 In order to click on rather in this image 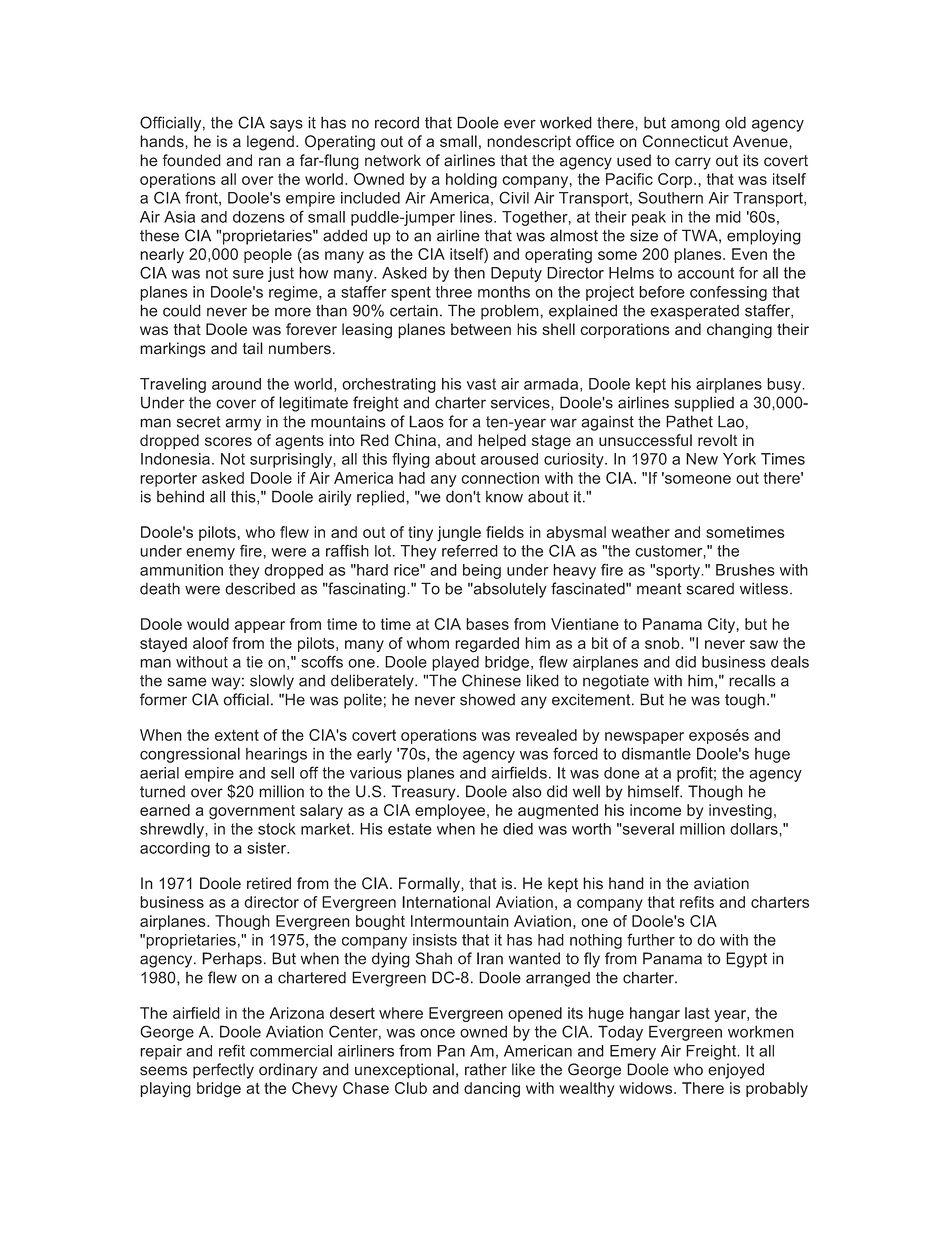, I will do `click(486, 1069)`.
